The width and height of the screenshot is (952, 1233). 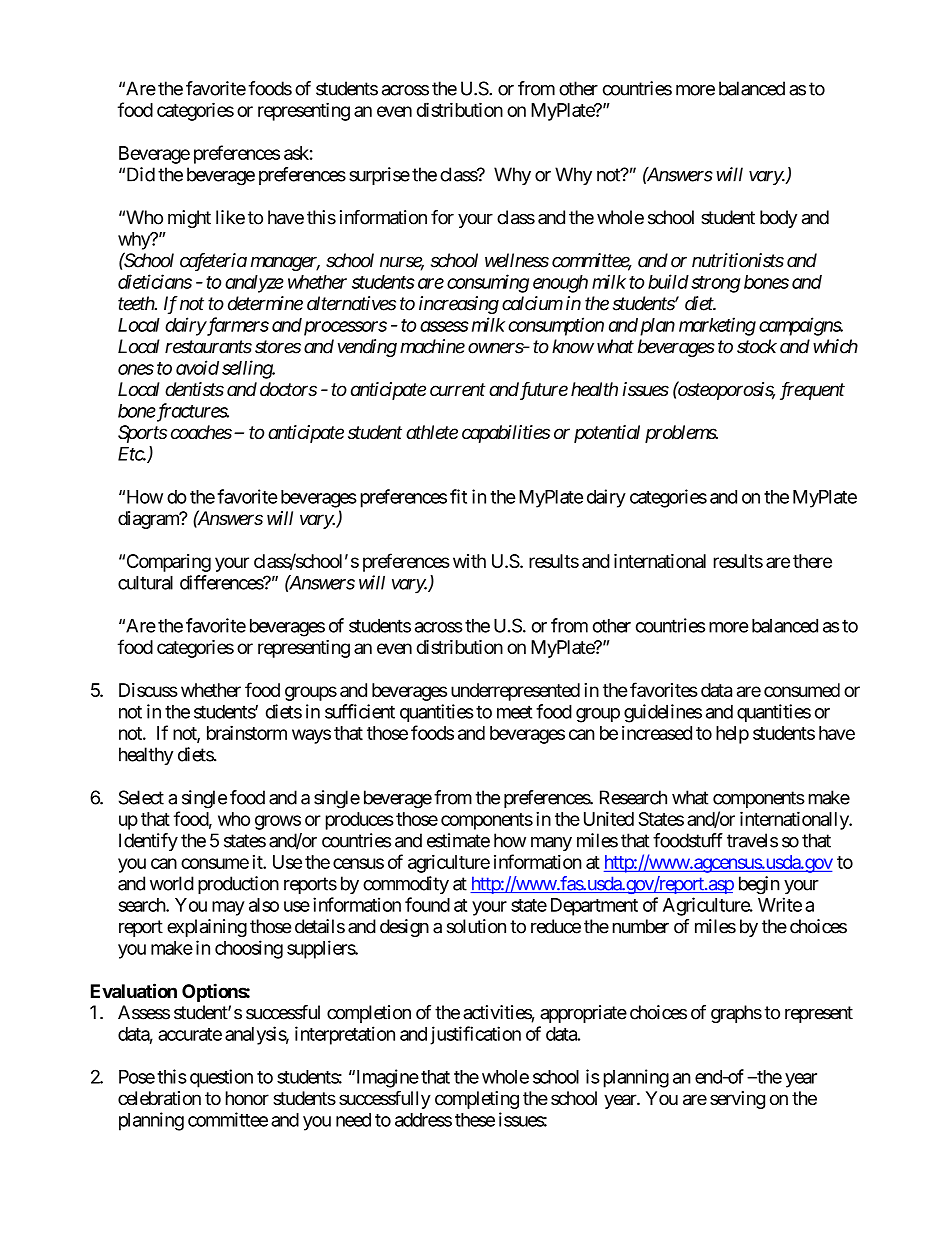 What do you see at coordinates (458, 496) in the screenshot?
I see `fit` at bounding box center [458, 496].
